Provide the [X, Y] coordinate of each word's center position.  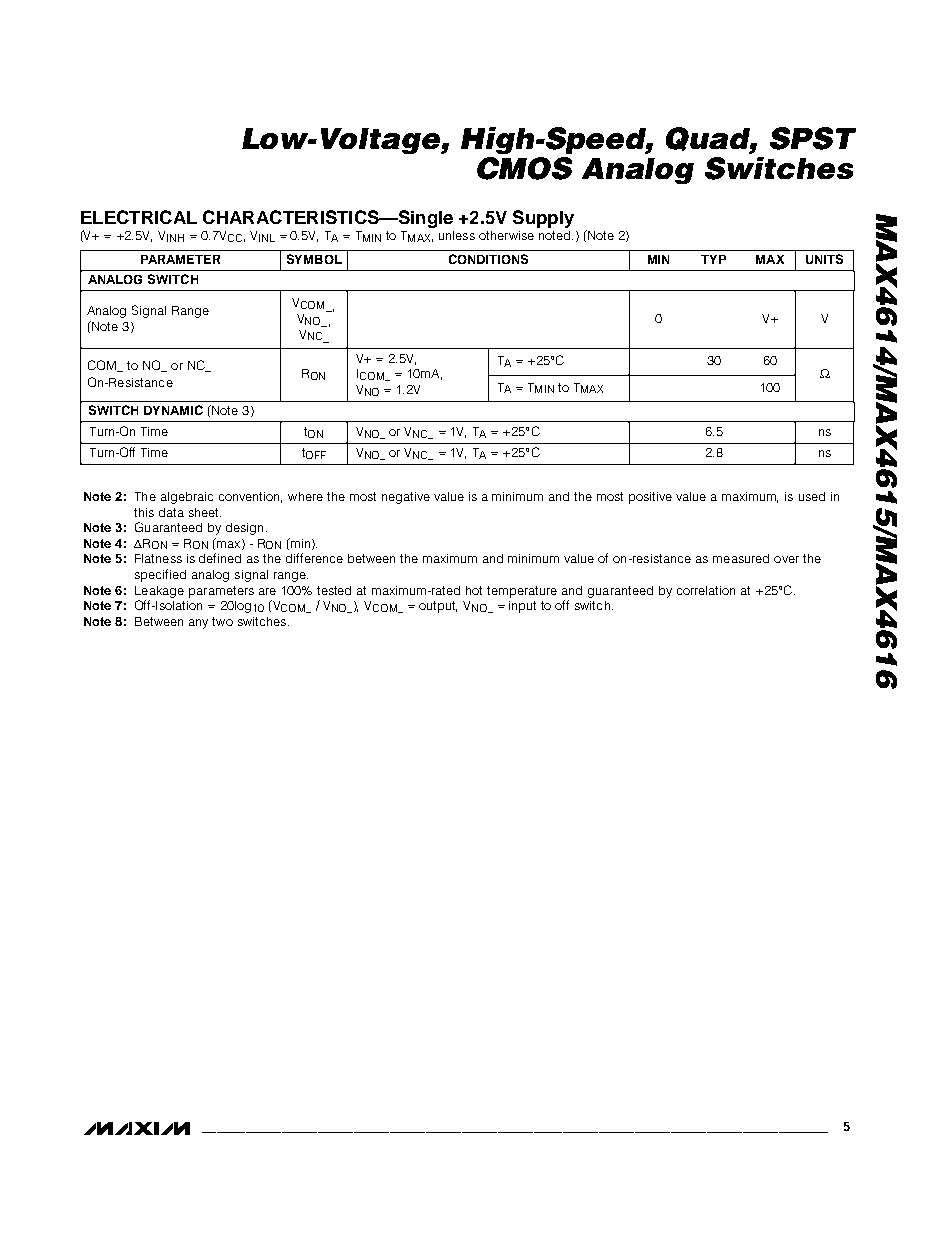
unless [457, 235]
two [222, 621]
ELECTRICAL [139, 217]
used [812, 496]
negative [406, 498]
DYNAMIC [173, 410]
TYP [713, 259]
